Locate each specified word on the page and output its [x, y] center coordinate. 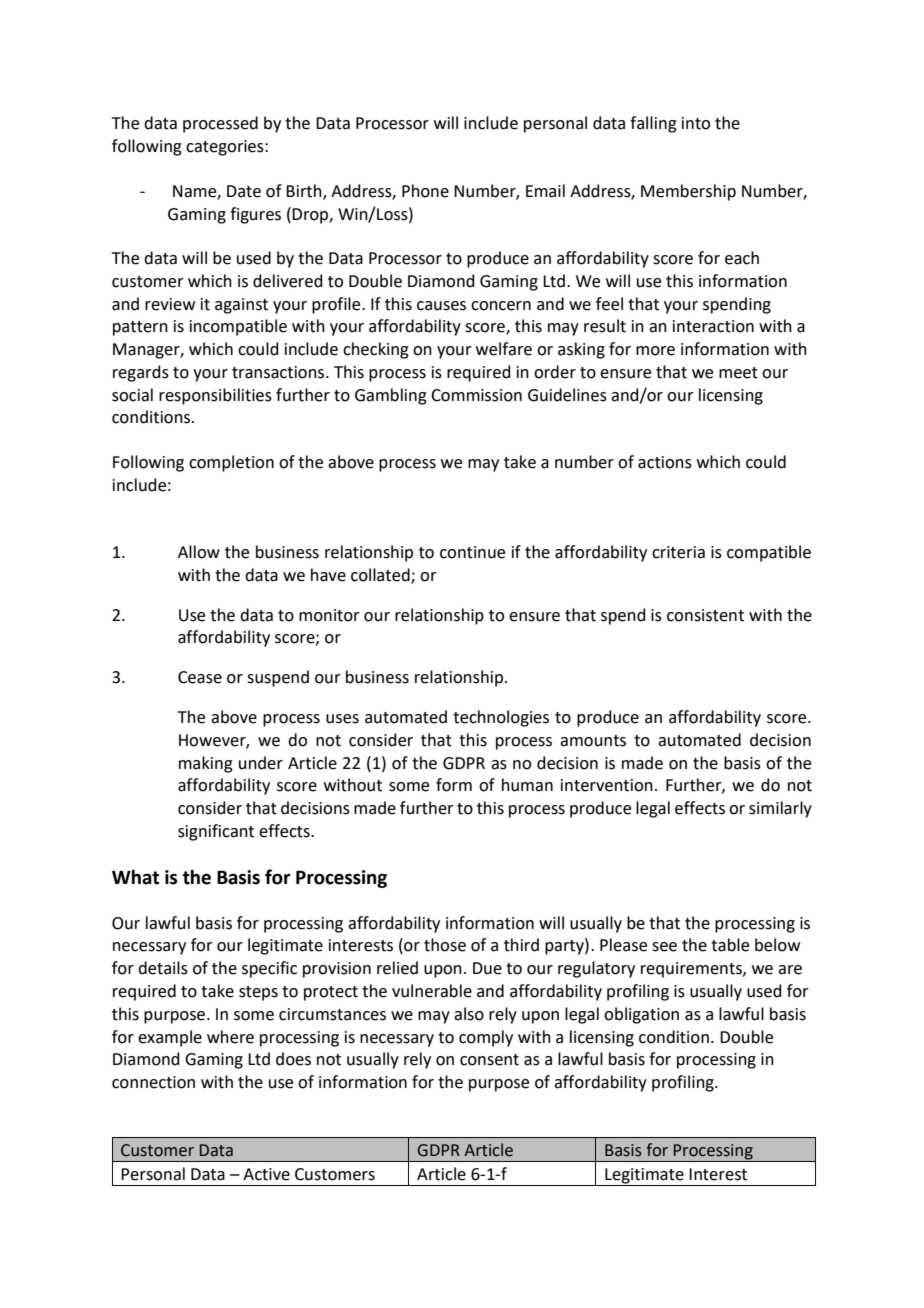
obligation [641, 1015]
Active [266, 1174]
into [696, 123]
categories [226, 148]
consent [489, 1060]
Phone [425, 191]
